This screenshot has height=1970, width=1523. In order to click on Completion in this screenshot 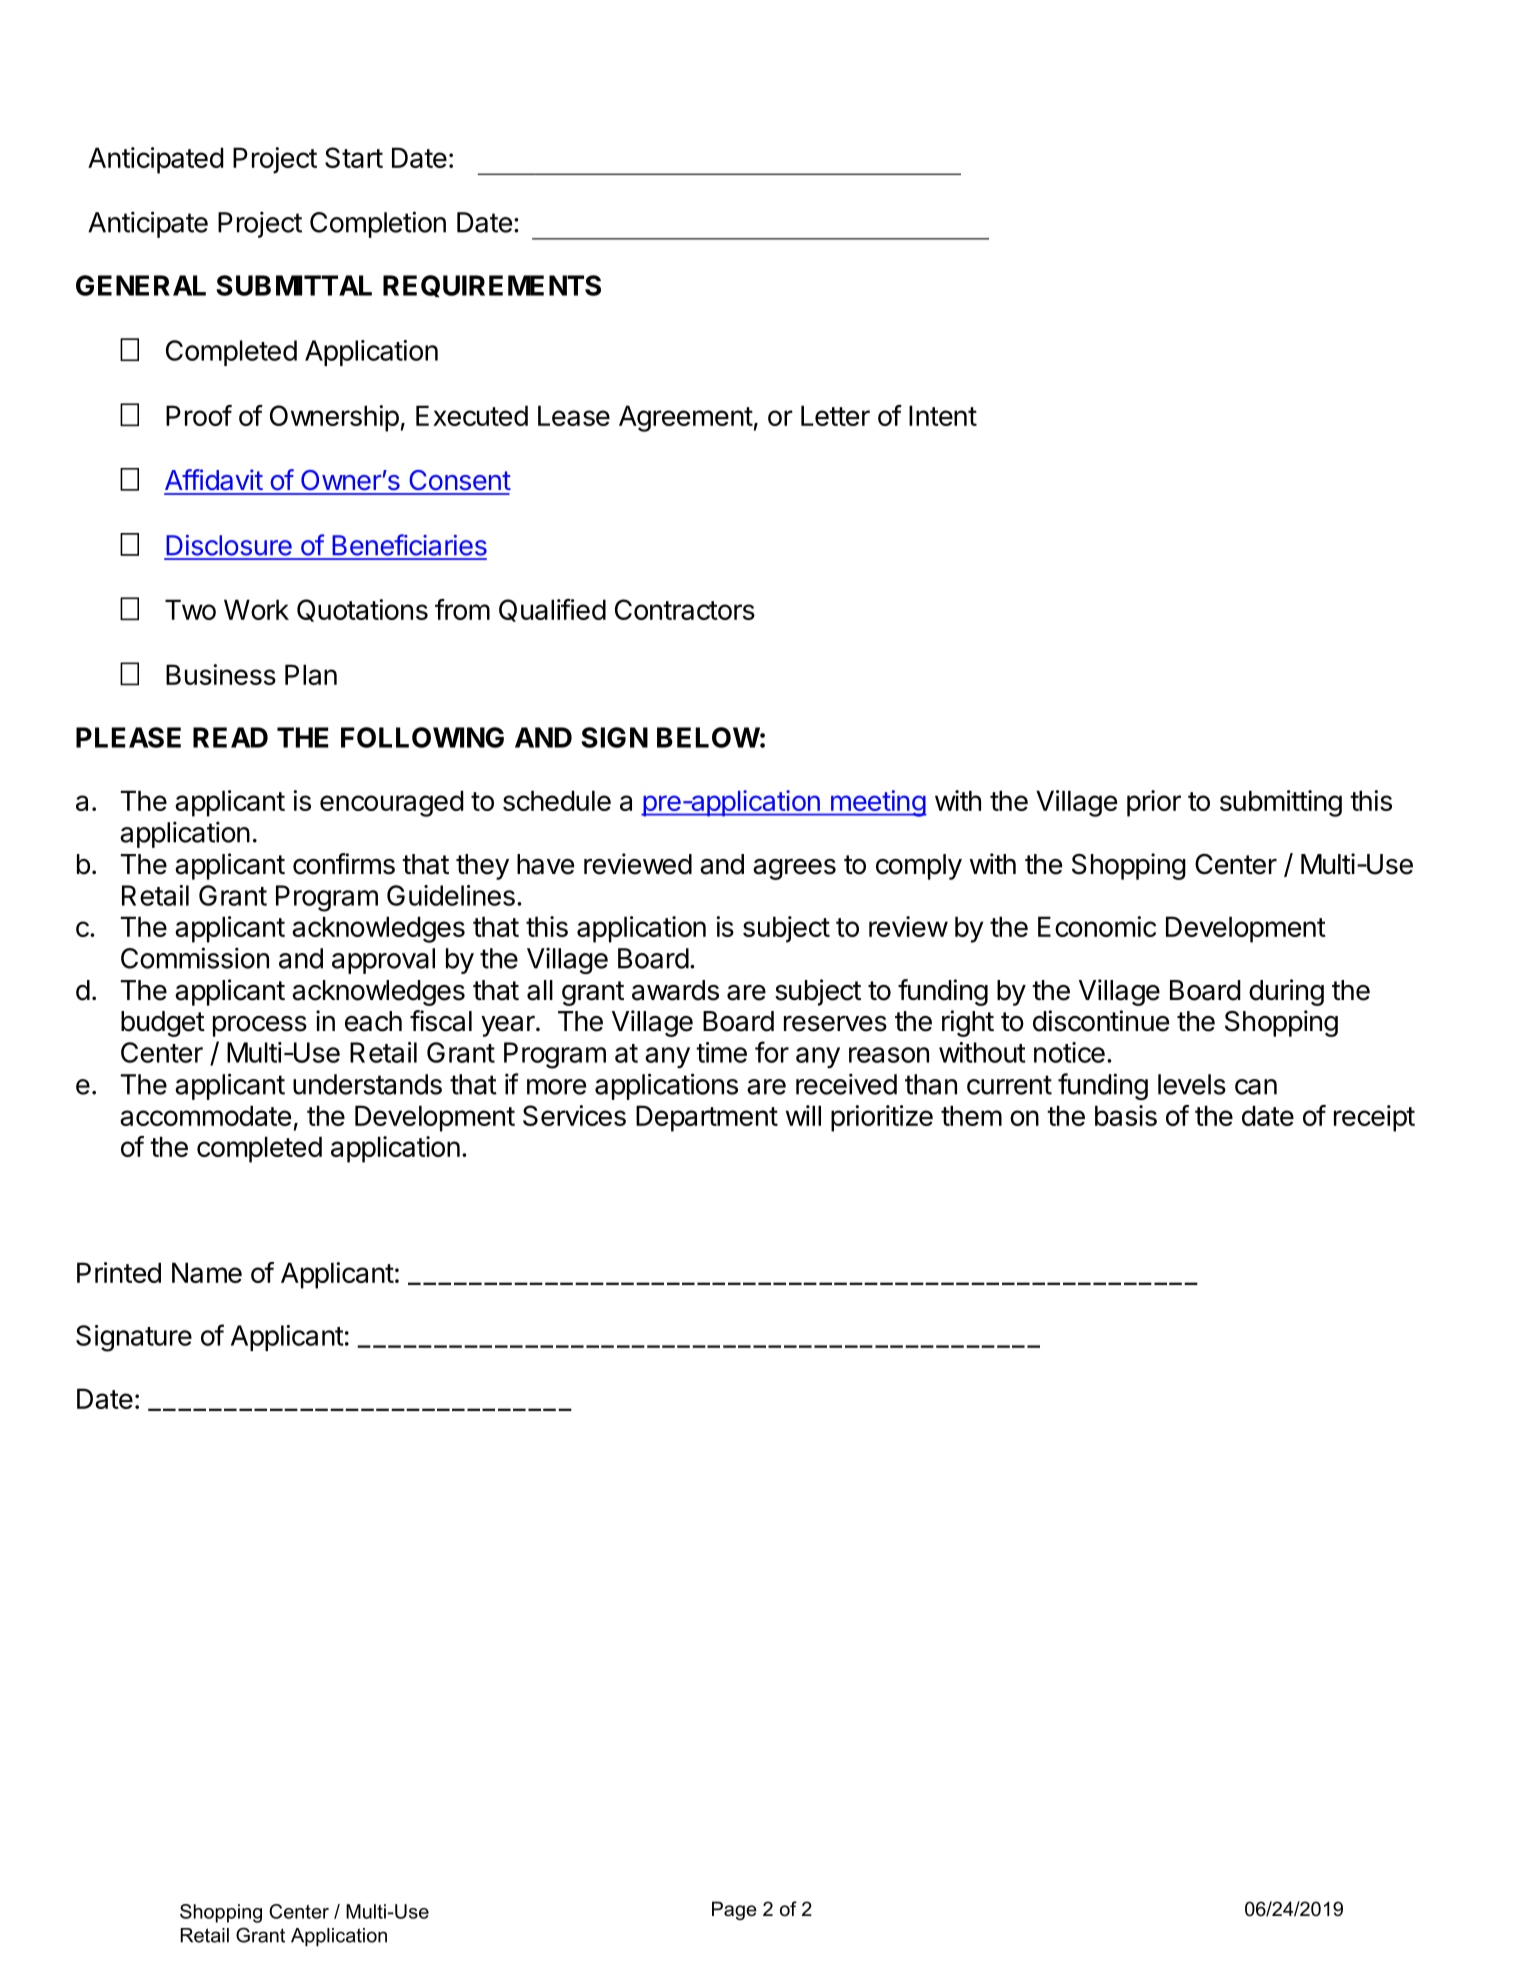, I will do `click(378, 224)`.
